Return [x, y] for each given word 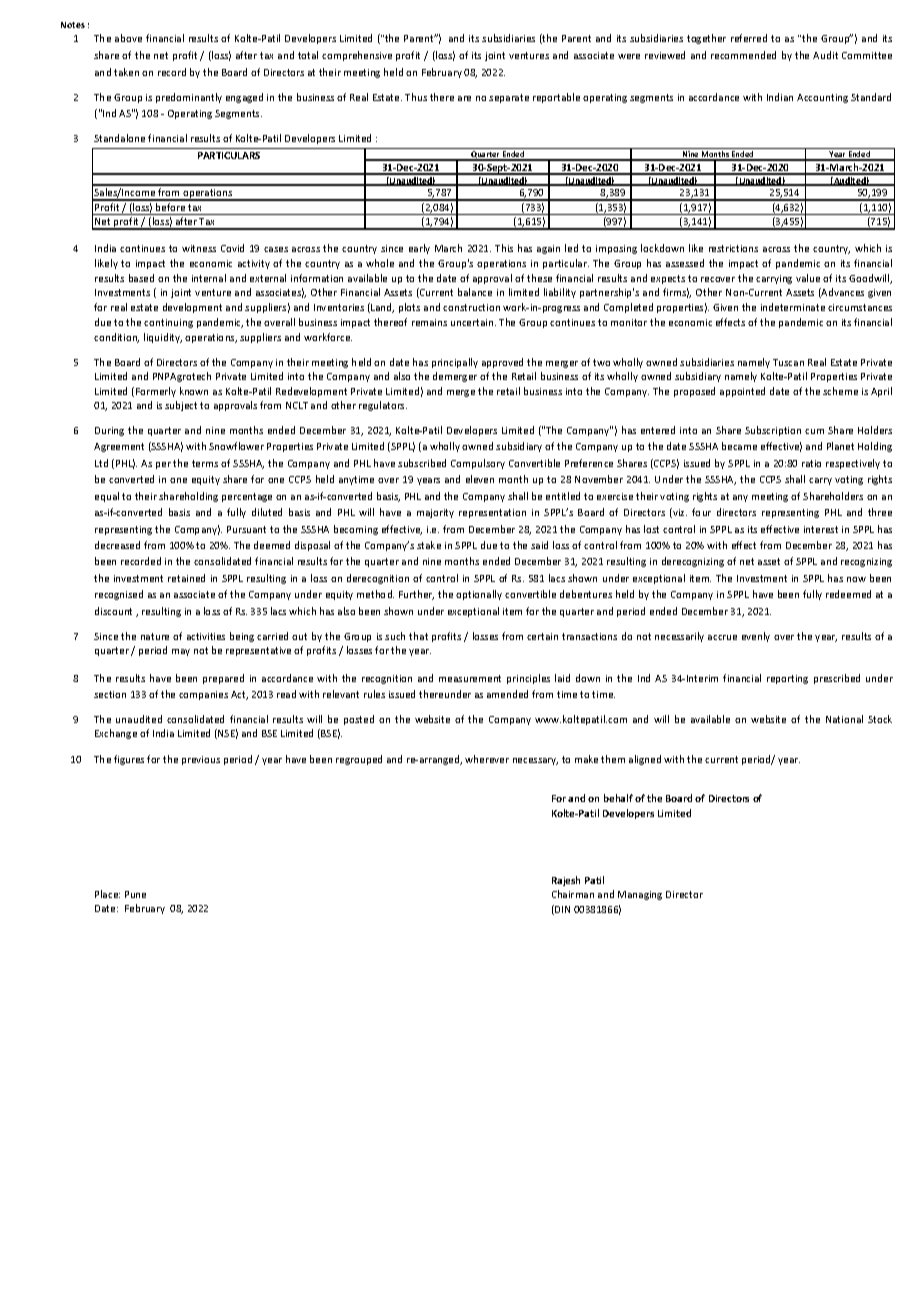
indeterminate [793, 307]
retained [186, 578]
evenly [756, 637]
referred [749, 38]
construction [471, 307]
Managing [640, 895]
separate [509, 98]
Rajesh [566, 881]
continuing [168, 323]
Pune [135, 894]
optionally [479, 595]
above [128, 38]
